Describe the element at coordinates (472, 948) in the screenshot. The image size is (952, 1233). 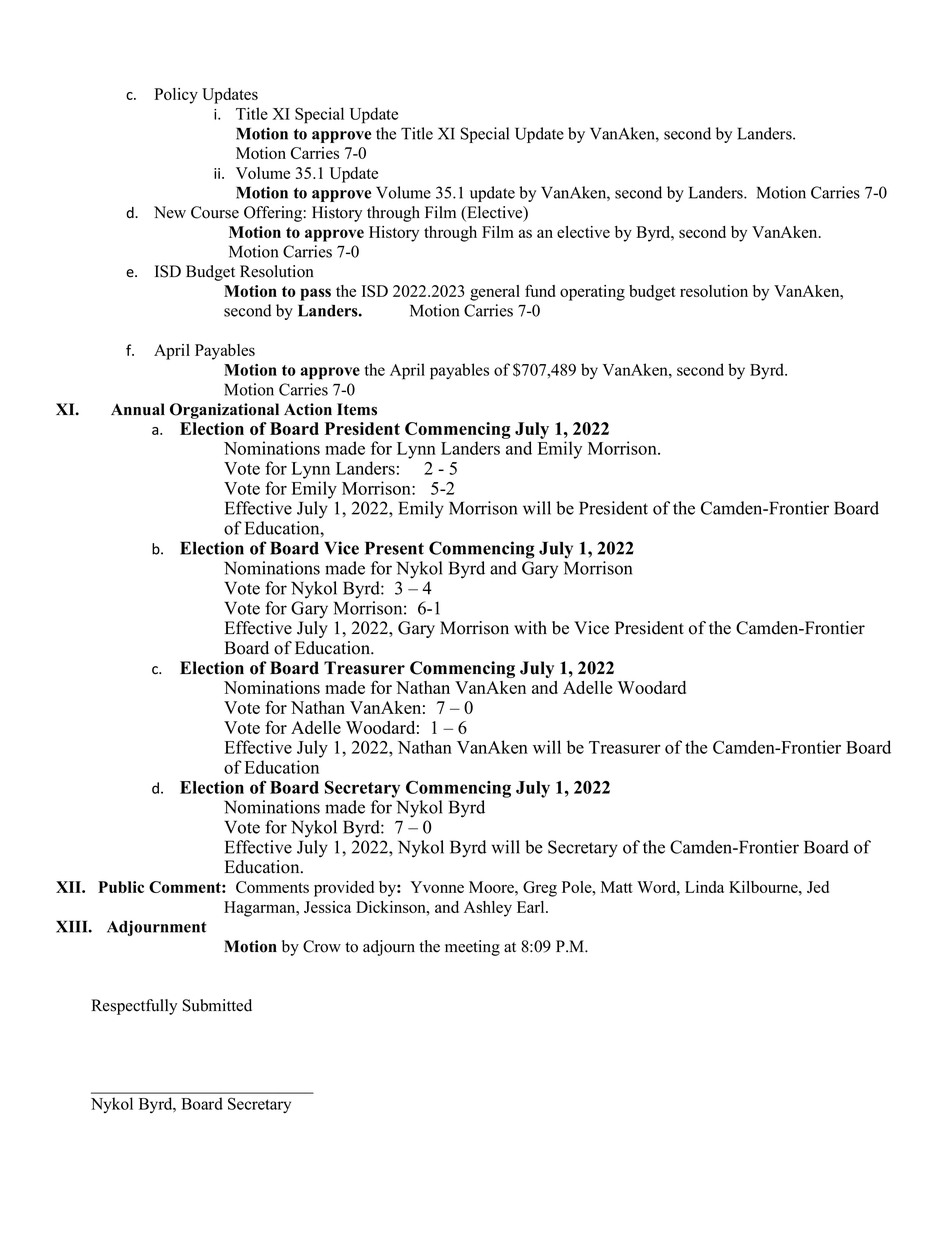
I see `meeting` at that location.
